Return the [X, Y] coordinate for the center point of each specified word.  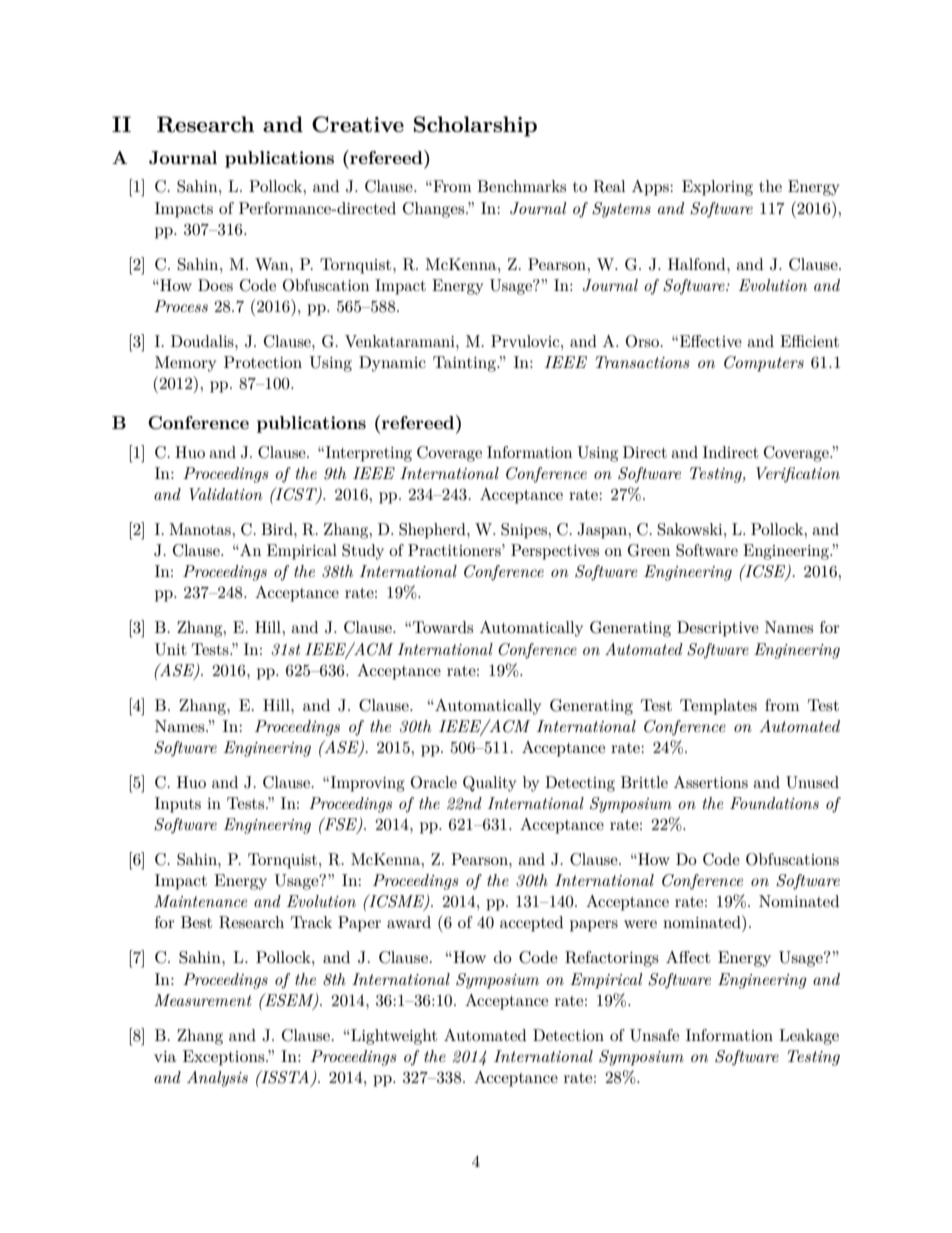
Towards [443, 627]
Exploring [717, 188]
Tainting [465, 364]
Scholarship [475, 126]
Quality [489, 784]
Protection [263, 362]
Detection [568, 1035]
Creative [358, 124]
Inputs [178, 805]
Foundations [774, 803]
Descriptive [718, 629]
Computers [764, 364]
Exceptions [225, 1058]
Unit [171, 649]
